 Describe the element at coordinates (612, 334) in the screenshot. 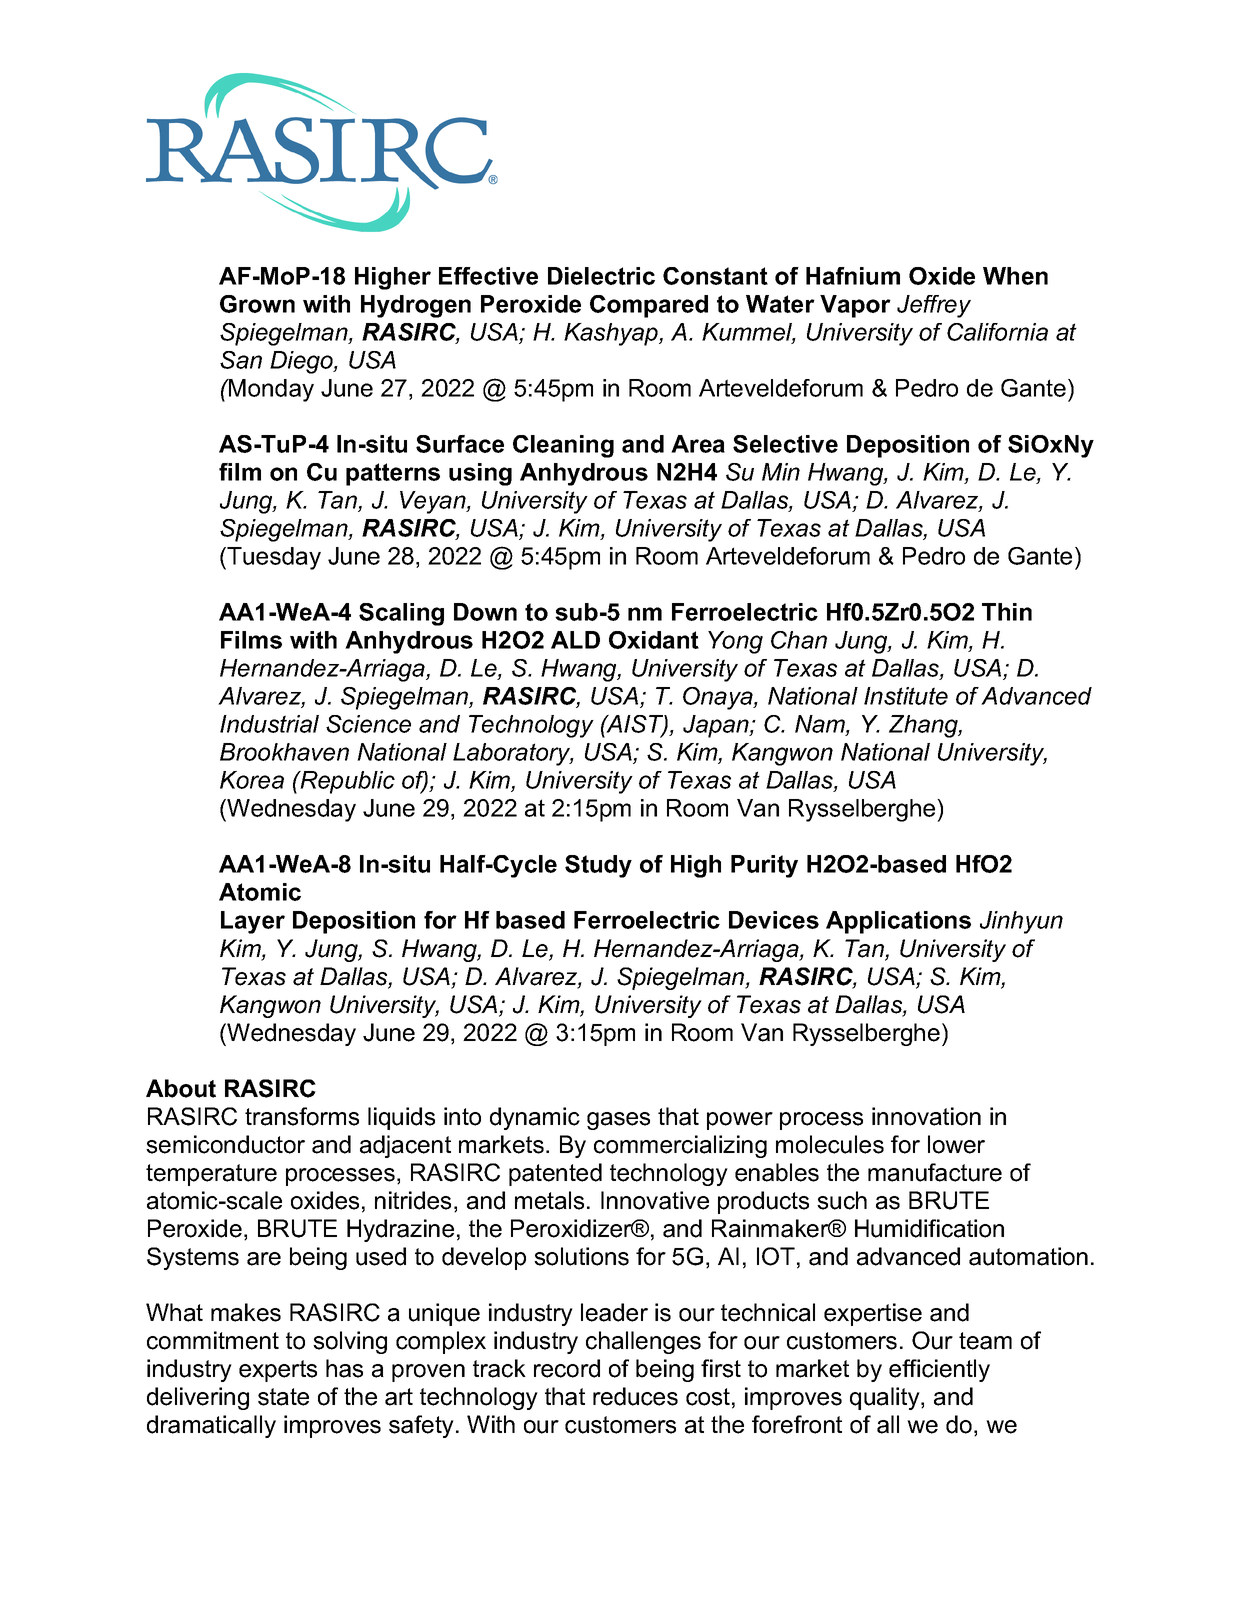

I see `Kashyap` at that location.
